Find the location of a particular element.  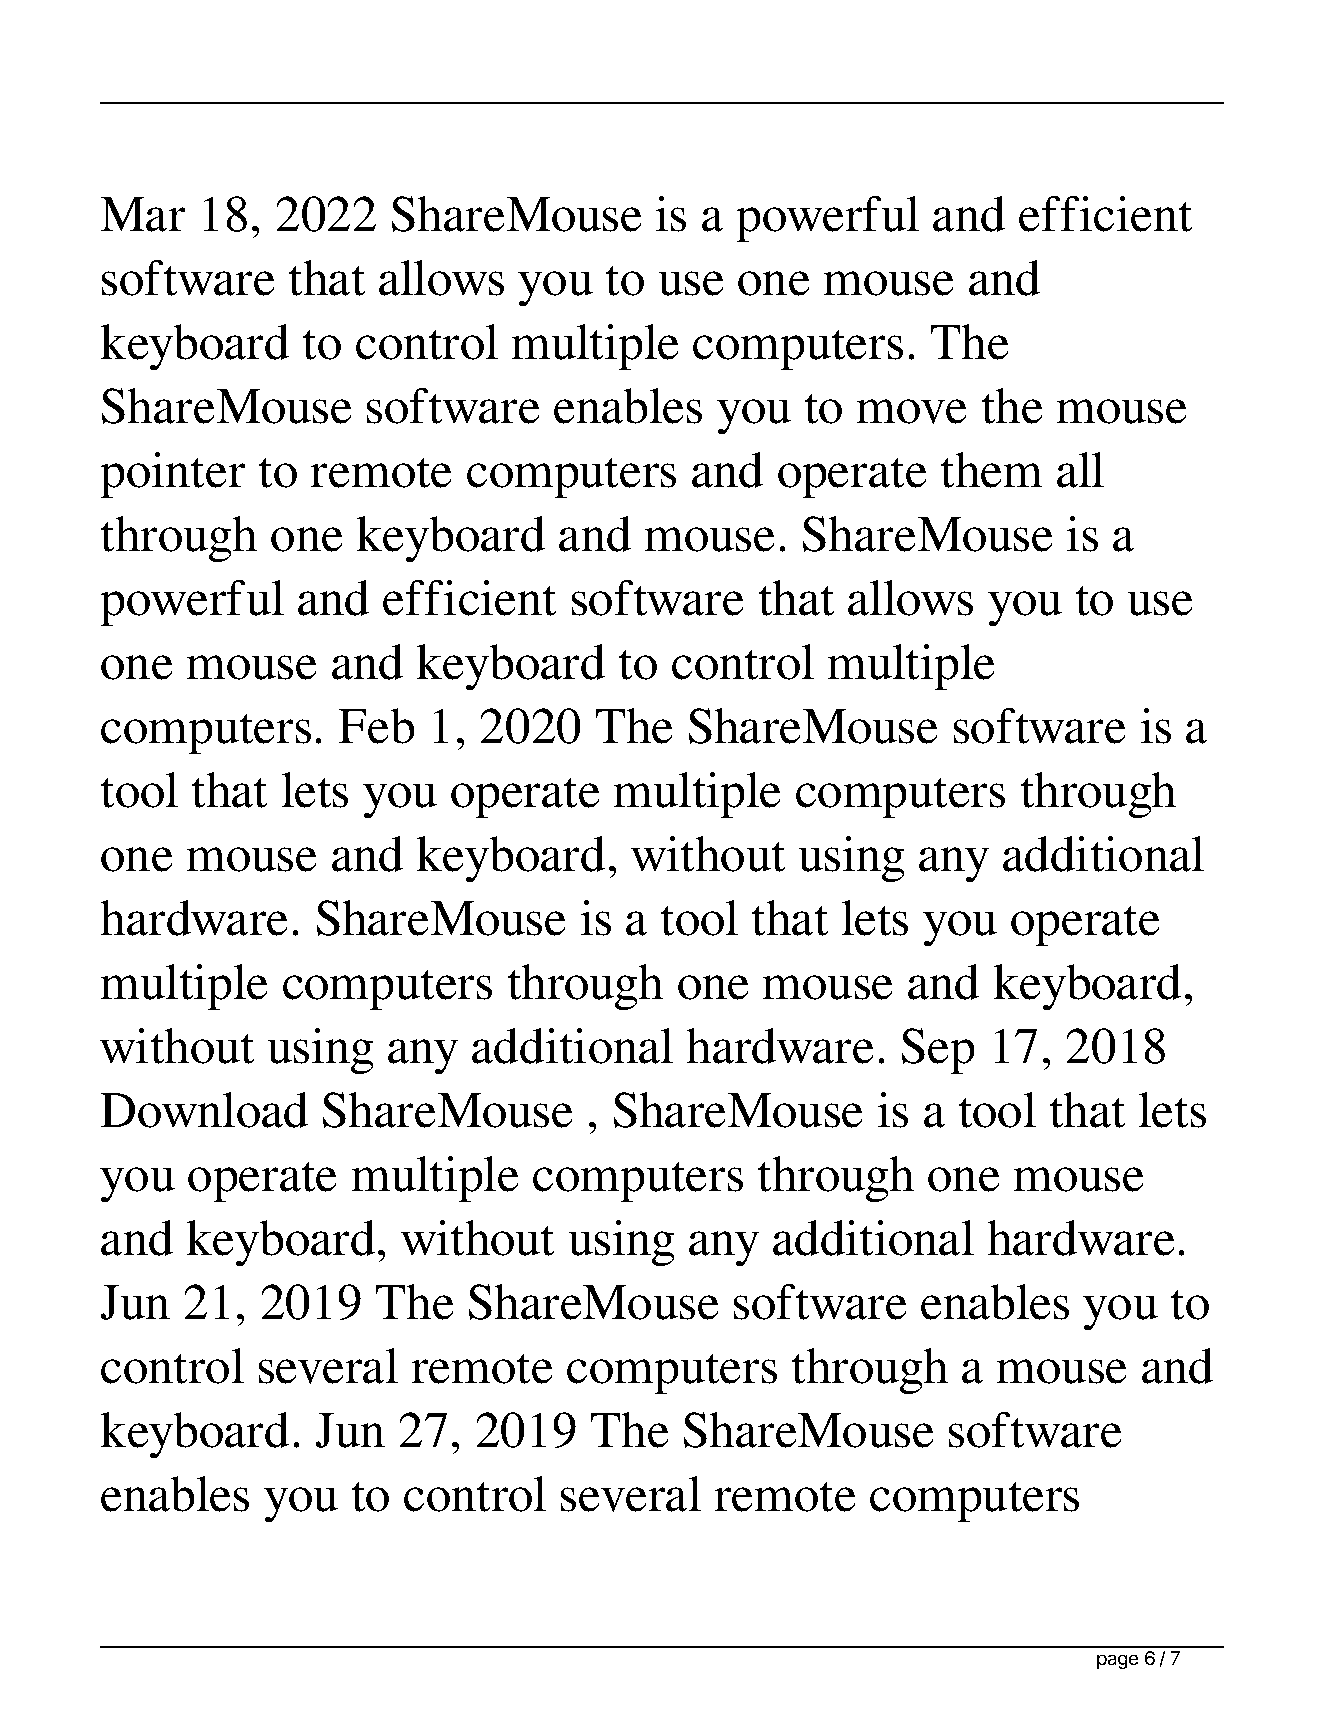

Sep is located at coordinates (938, 1051).
